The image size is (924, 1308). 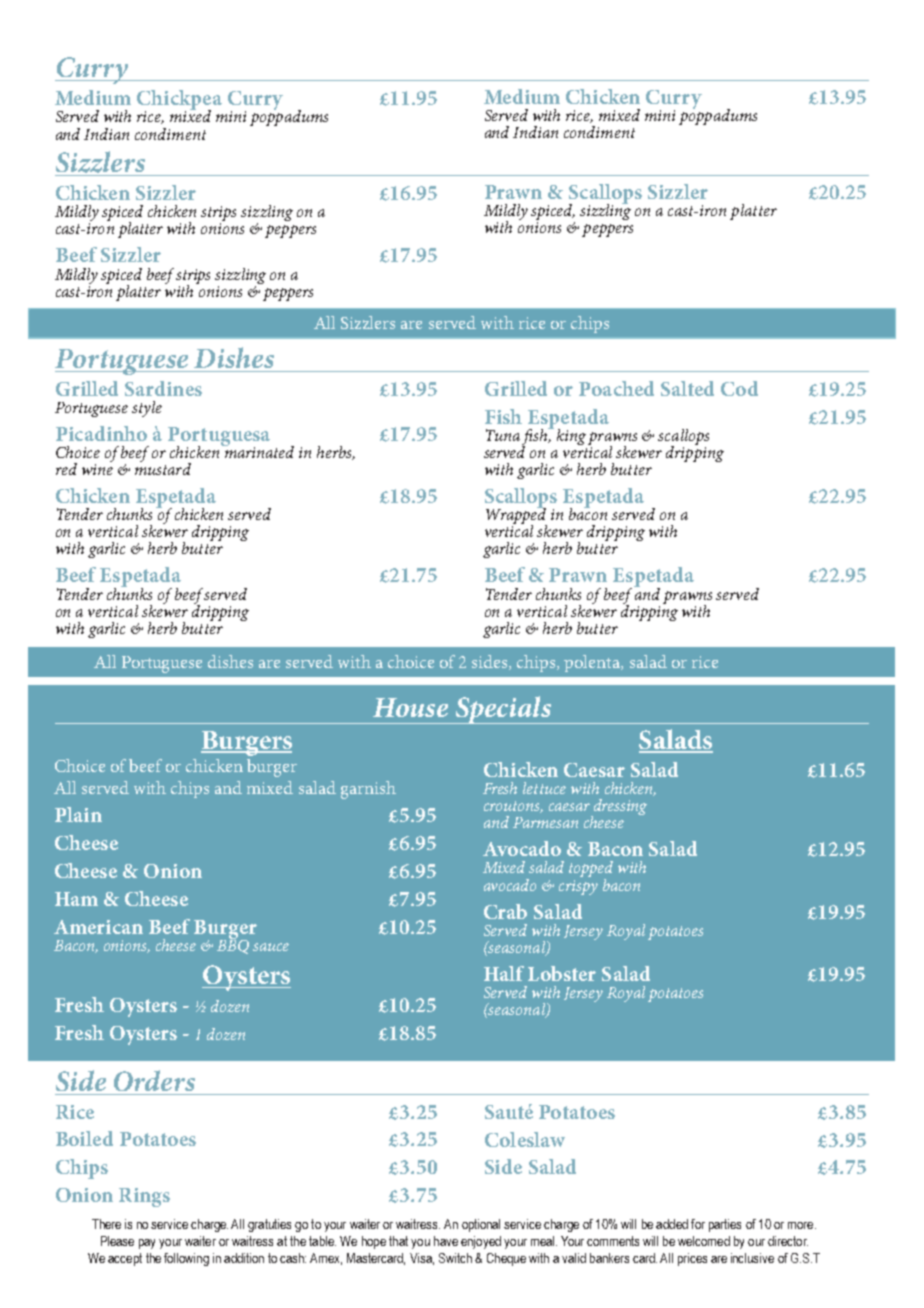 I want to click on House, so click(x=410, y=707).
